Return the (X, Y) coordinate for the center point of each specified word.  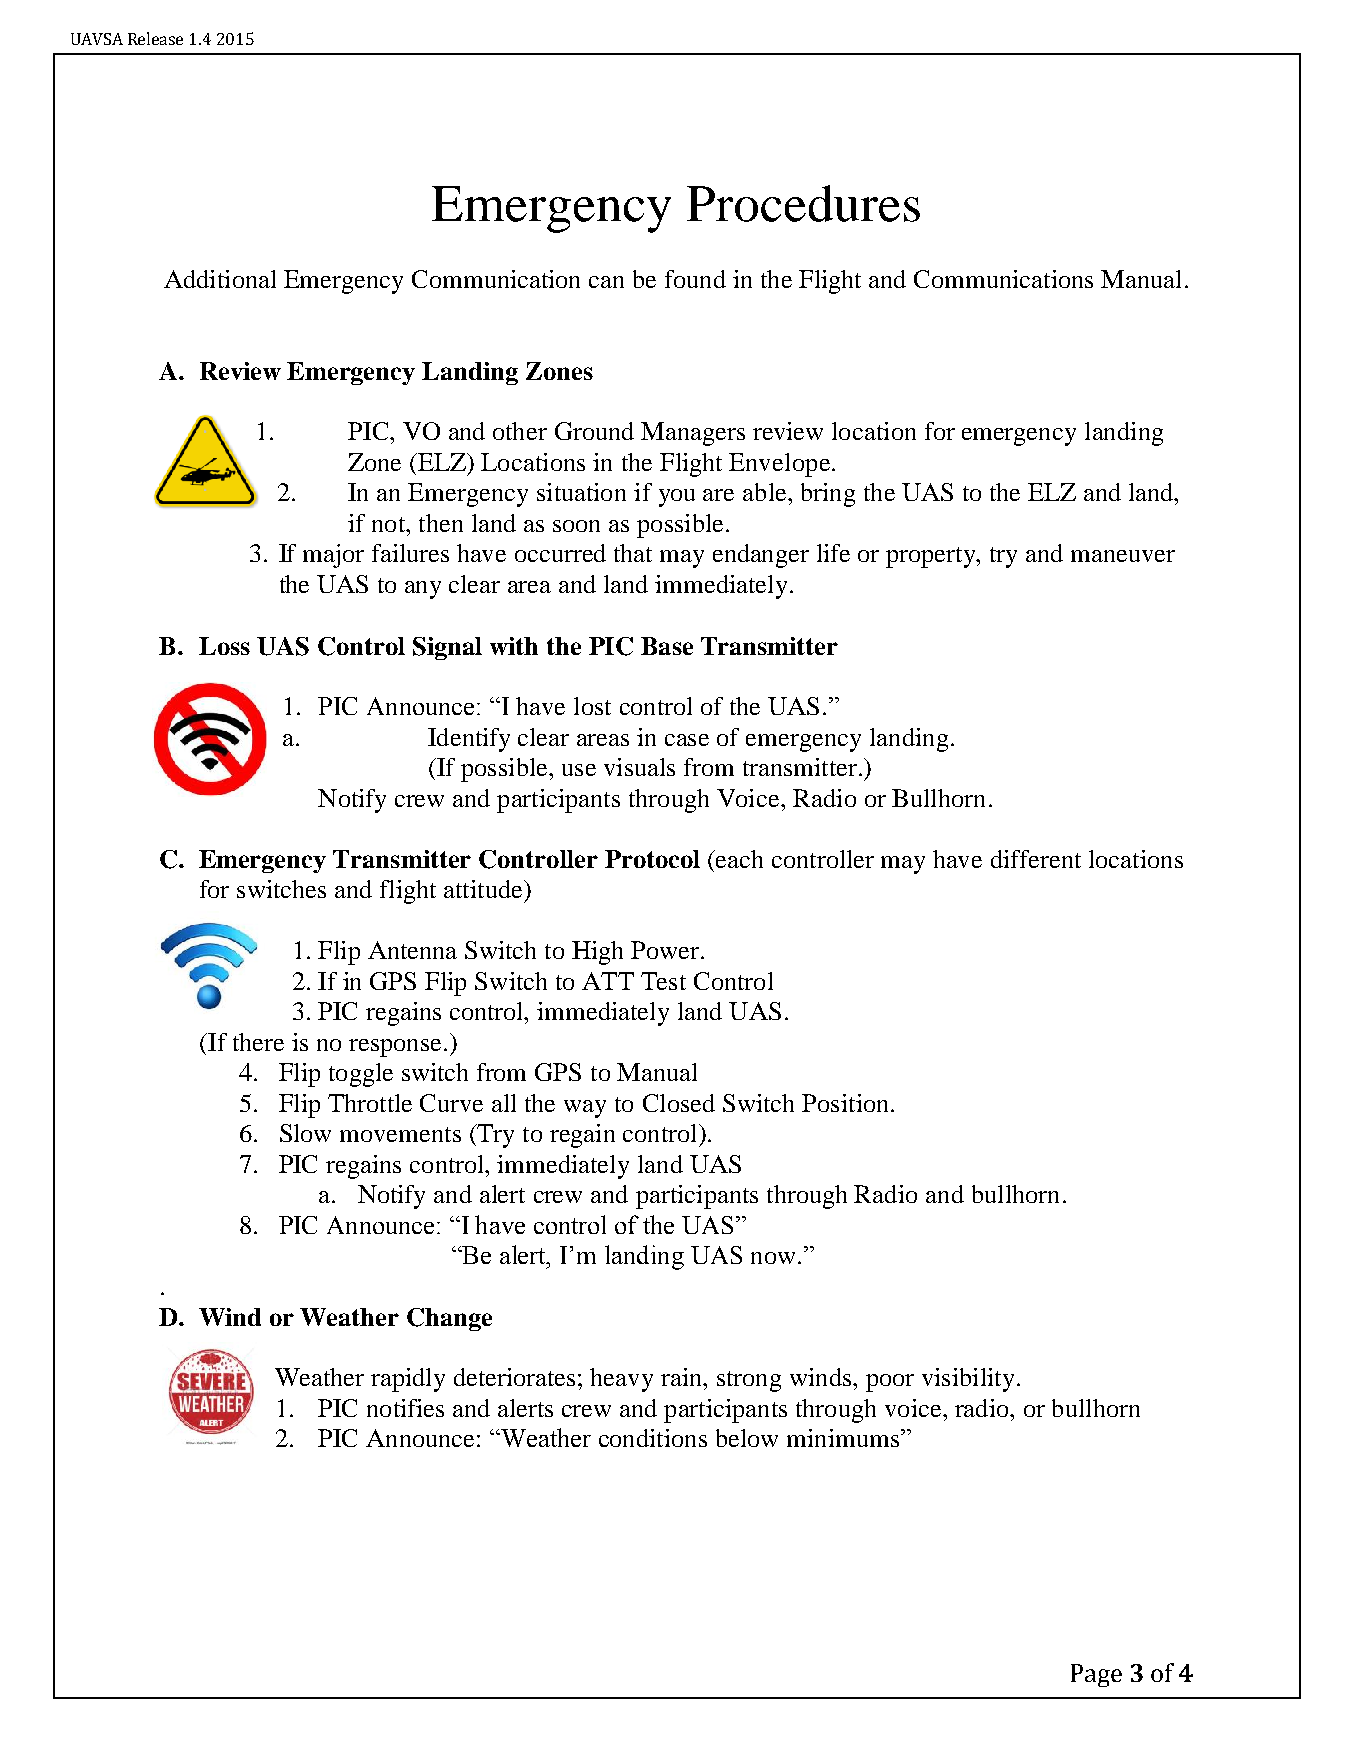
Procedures (803, 203)
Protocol (652, 859)
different (1036, 859)
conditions (653, 1438)
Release (155, 38)
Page (1096, 1675)
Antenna (412, 950)
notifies (405, 1408)
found (695, 279)
